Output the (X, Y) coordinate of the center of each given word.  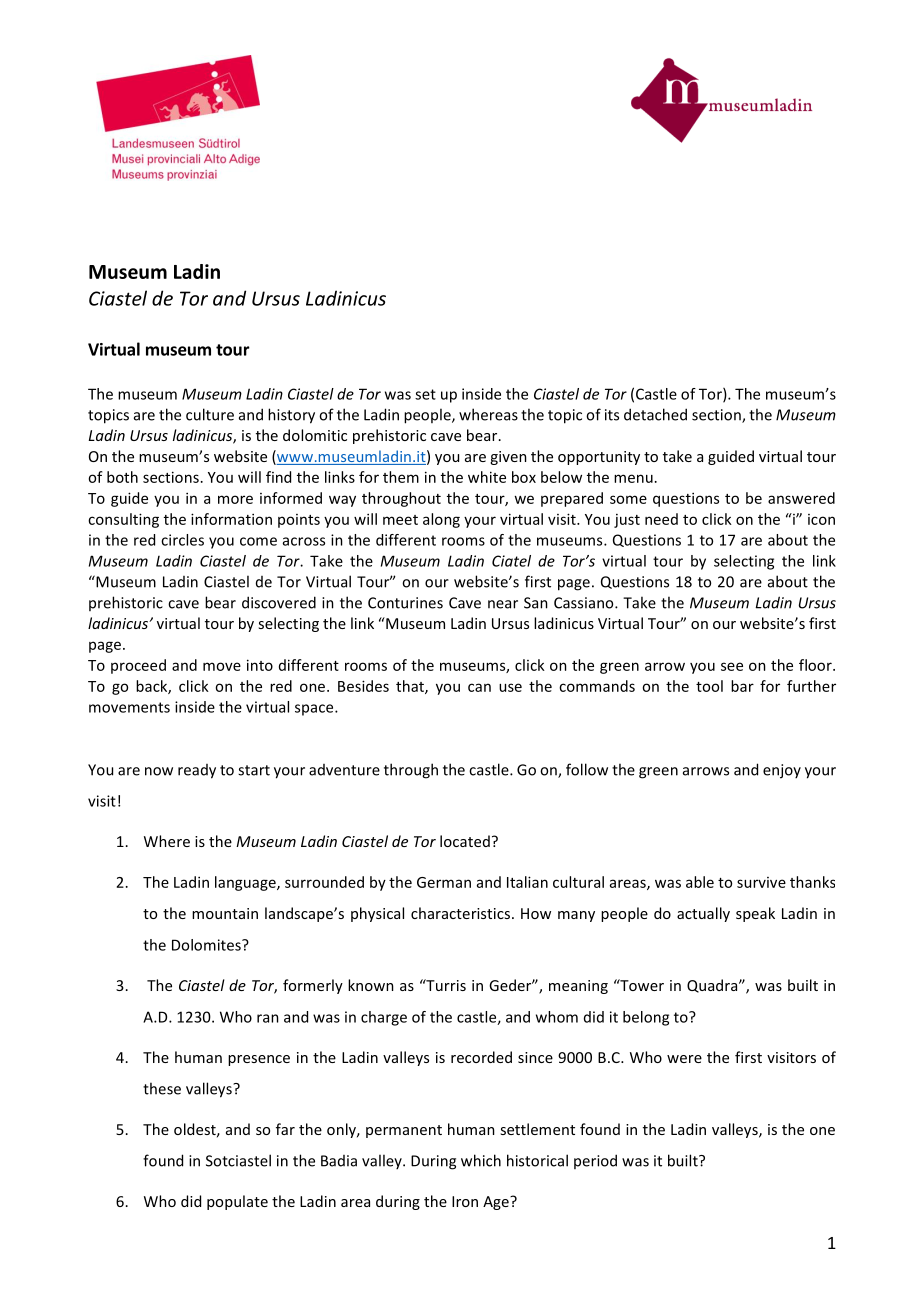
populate (237, 1202)
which (481, 1160)
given (508, 458)
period (595, 1161)
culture (210, 414)
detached (655, 414)
